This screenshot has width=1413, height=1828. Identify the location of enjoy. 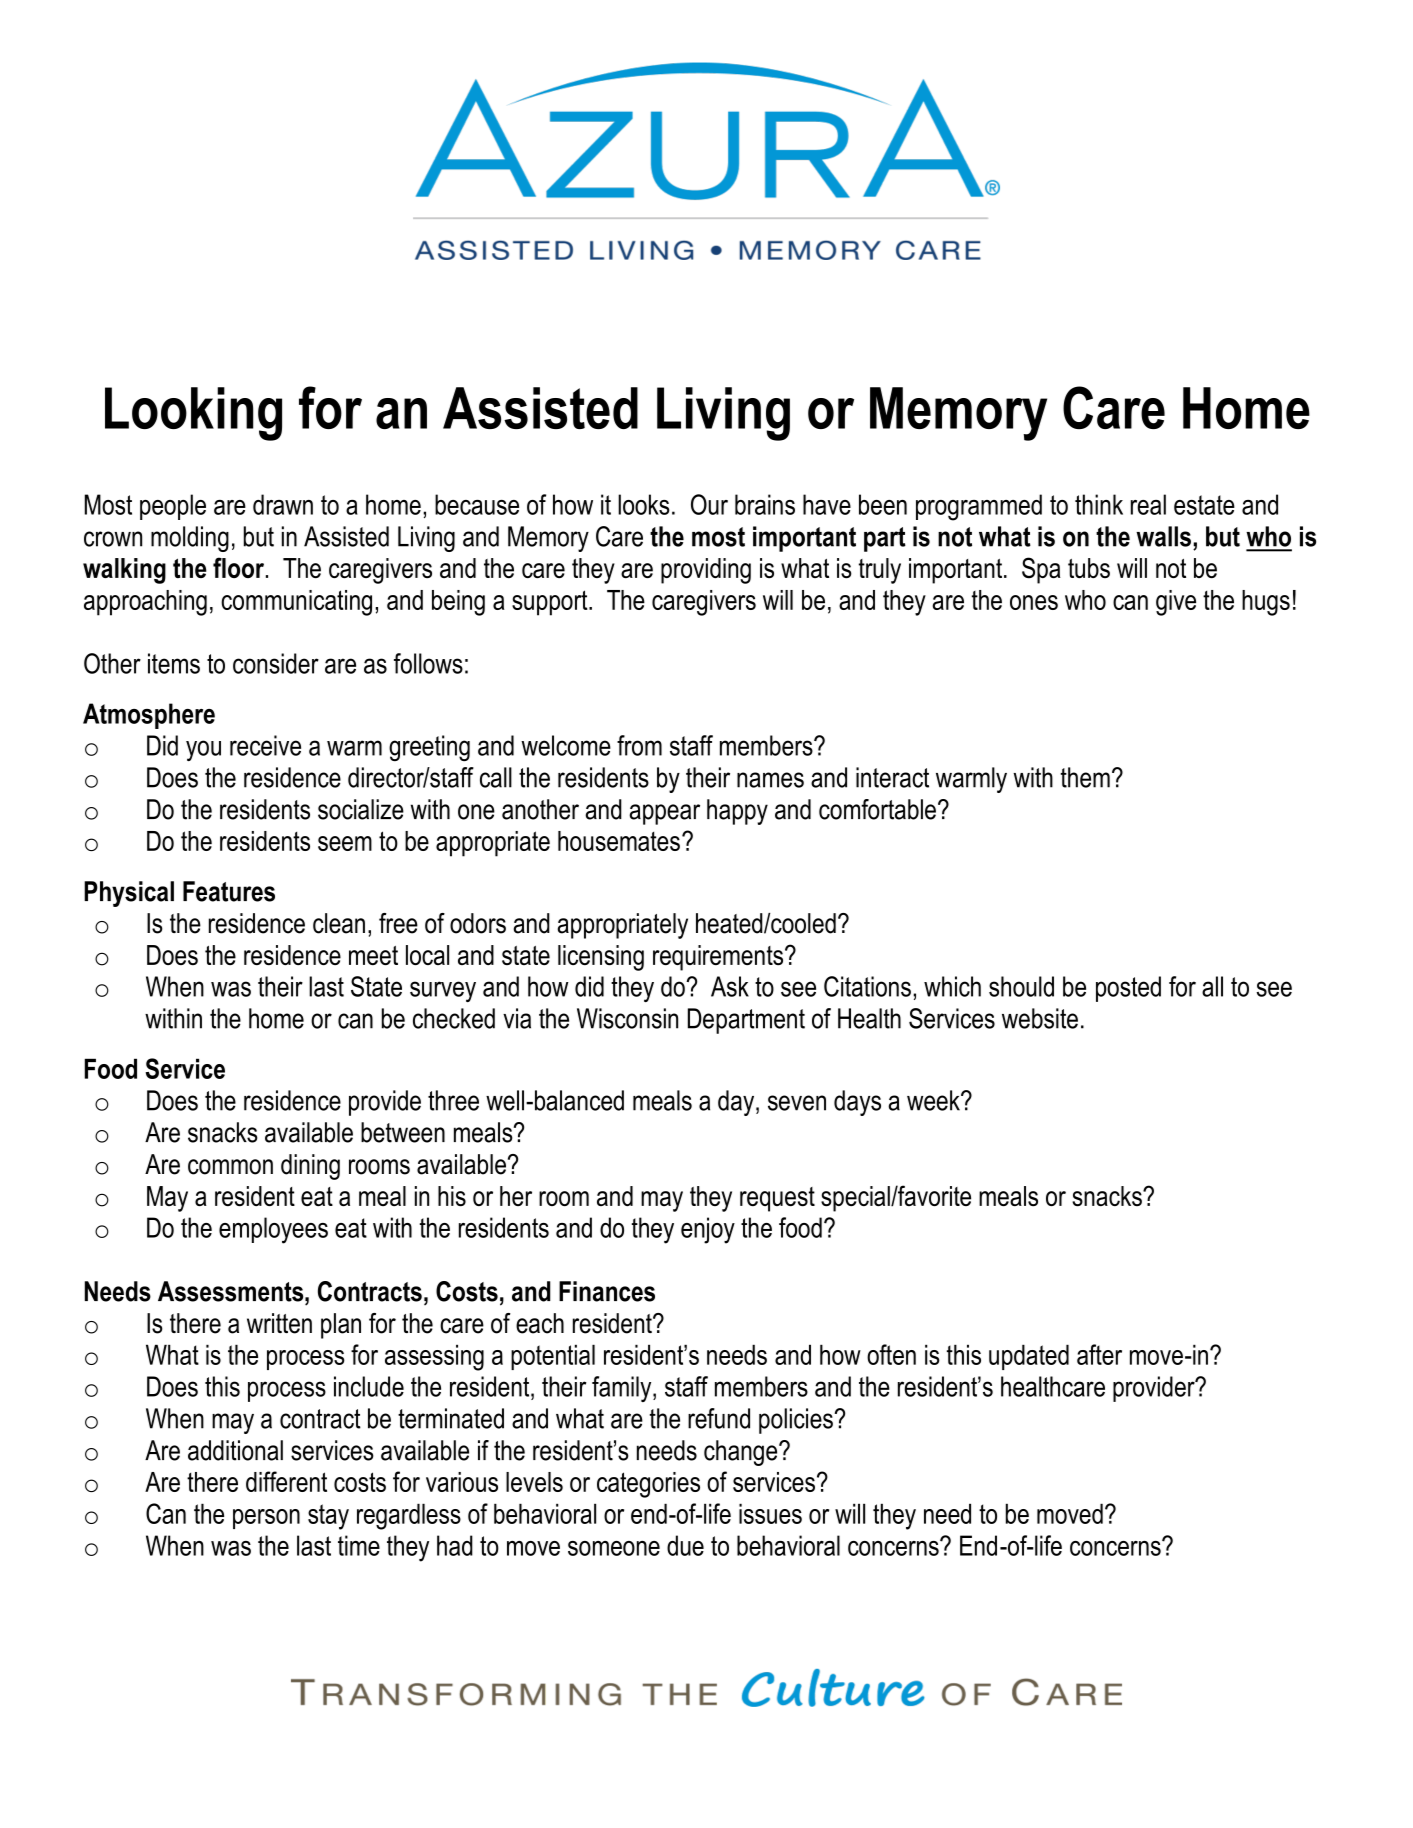
(708, 1230).
